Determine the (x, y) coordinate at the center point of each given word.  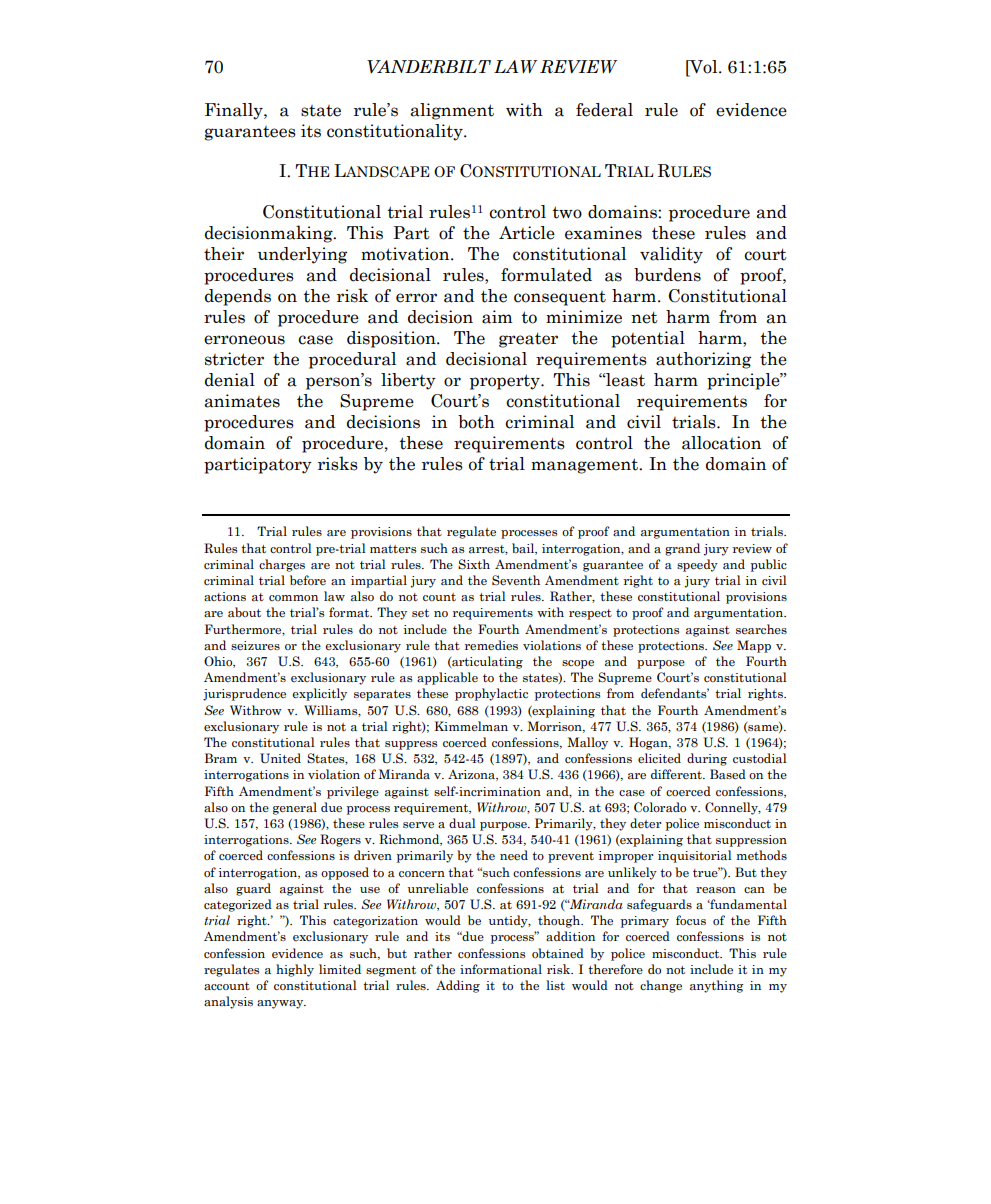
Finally (235, 111)
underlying (302, 255)
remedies (491, 645)
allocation (721, 443)
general (295, 808)
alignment (452, 111)
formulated (546, 275)
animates (242, 401)
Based (728, 774)
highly (295, 970)
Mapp (754, 646)
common (293, 598)
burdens (667, 275)
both (476, 422)
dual (462, 823)
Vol (704, 68)
